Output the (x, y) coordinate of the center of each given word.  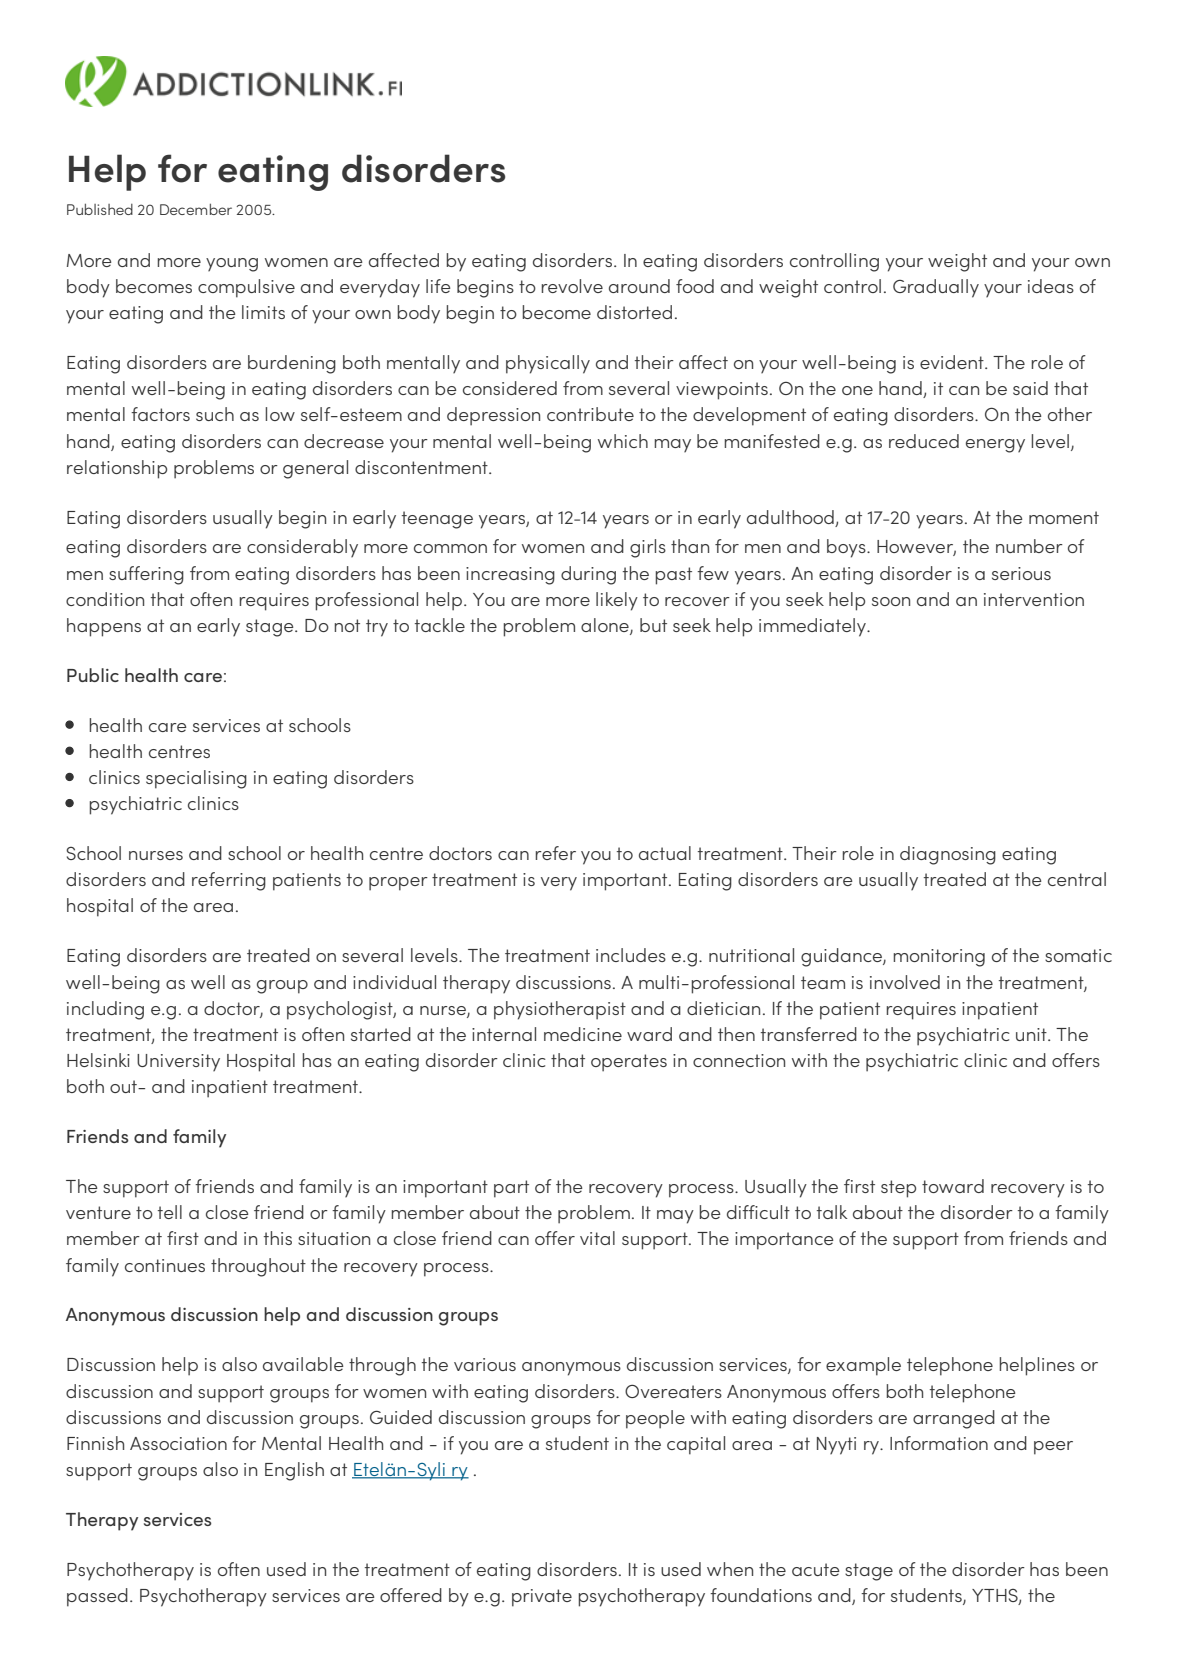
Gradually (936, 288)
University (178, 1062)
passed (97, 1597)
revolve (572, 286)
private (542, 1598)
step (898, 1189)
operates (629, 1063)
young (232, 265)
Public (93, 675)
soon (891, 601)
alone (606, 626)
